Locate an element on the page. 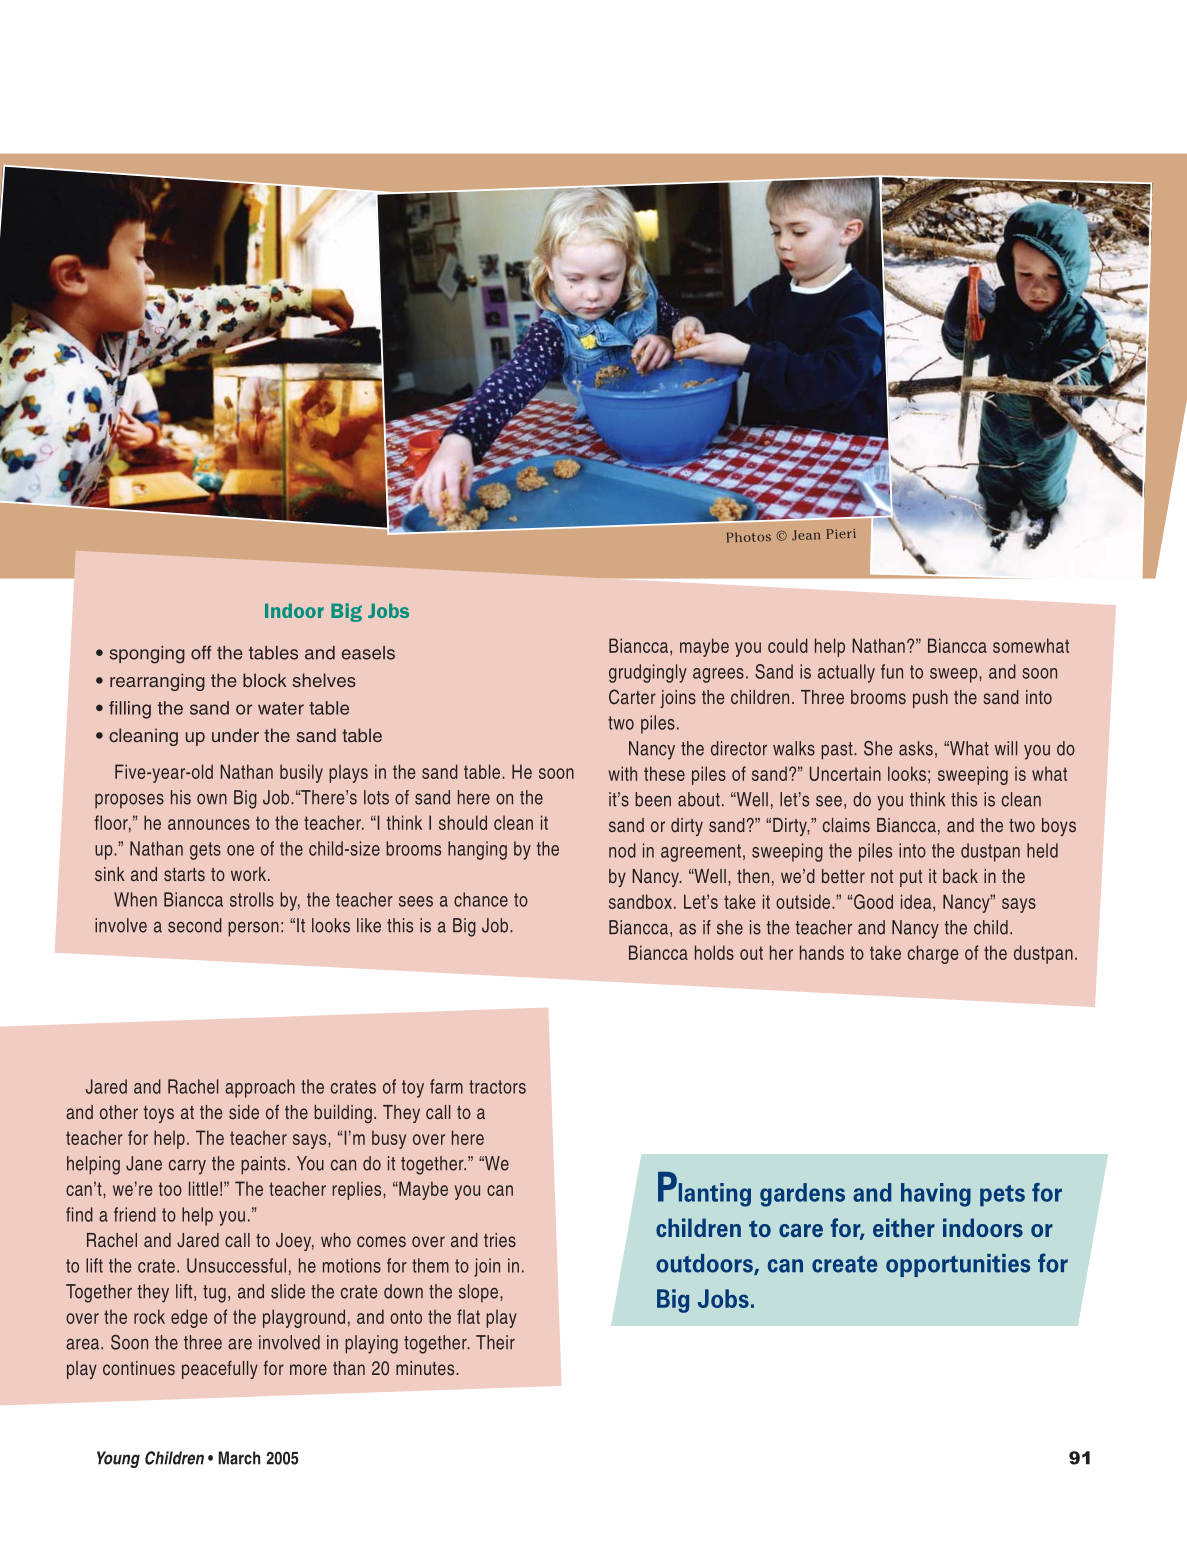 The height and width of the page is (1541, 1187). grudgingly is located at coordinates (648, 673).
